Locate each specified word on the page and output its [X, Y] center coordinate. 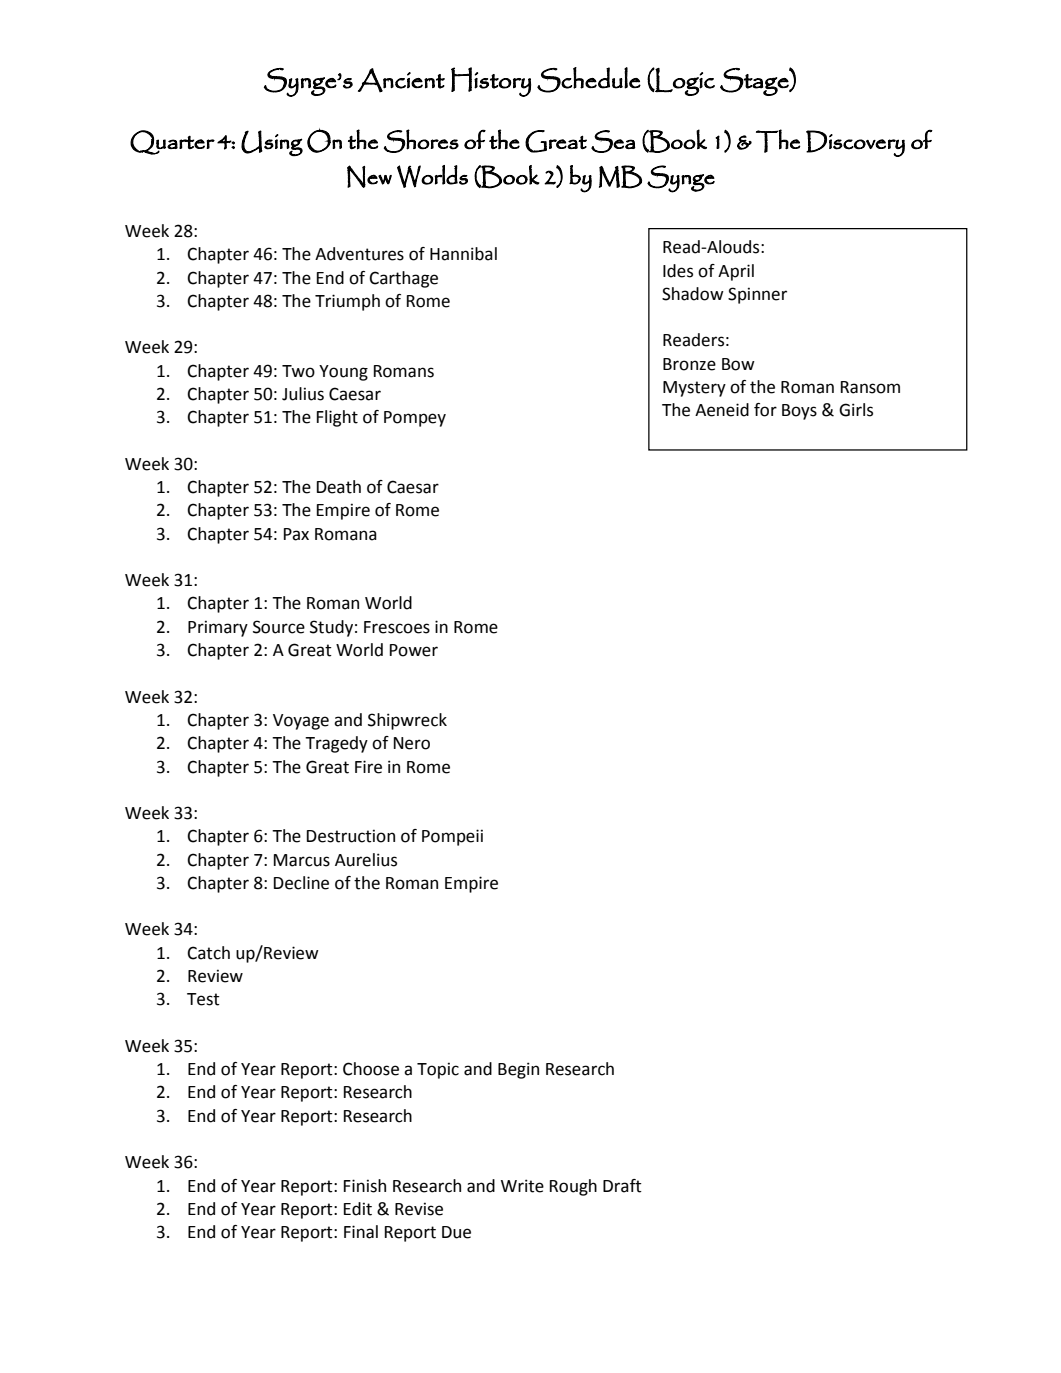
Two [298, 371]
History [491, 82]
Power [414, 650]
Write [522, 1186]
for [765, 410]
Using [272, 143]
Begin [518, 1070]
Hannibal [463, 254]
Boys [799, 412]
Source [279, 627]
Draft [622, 1186]
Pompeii [452, 837]
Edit [358, 1209]
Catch [208, 953]
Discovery [855, 143]
